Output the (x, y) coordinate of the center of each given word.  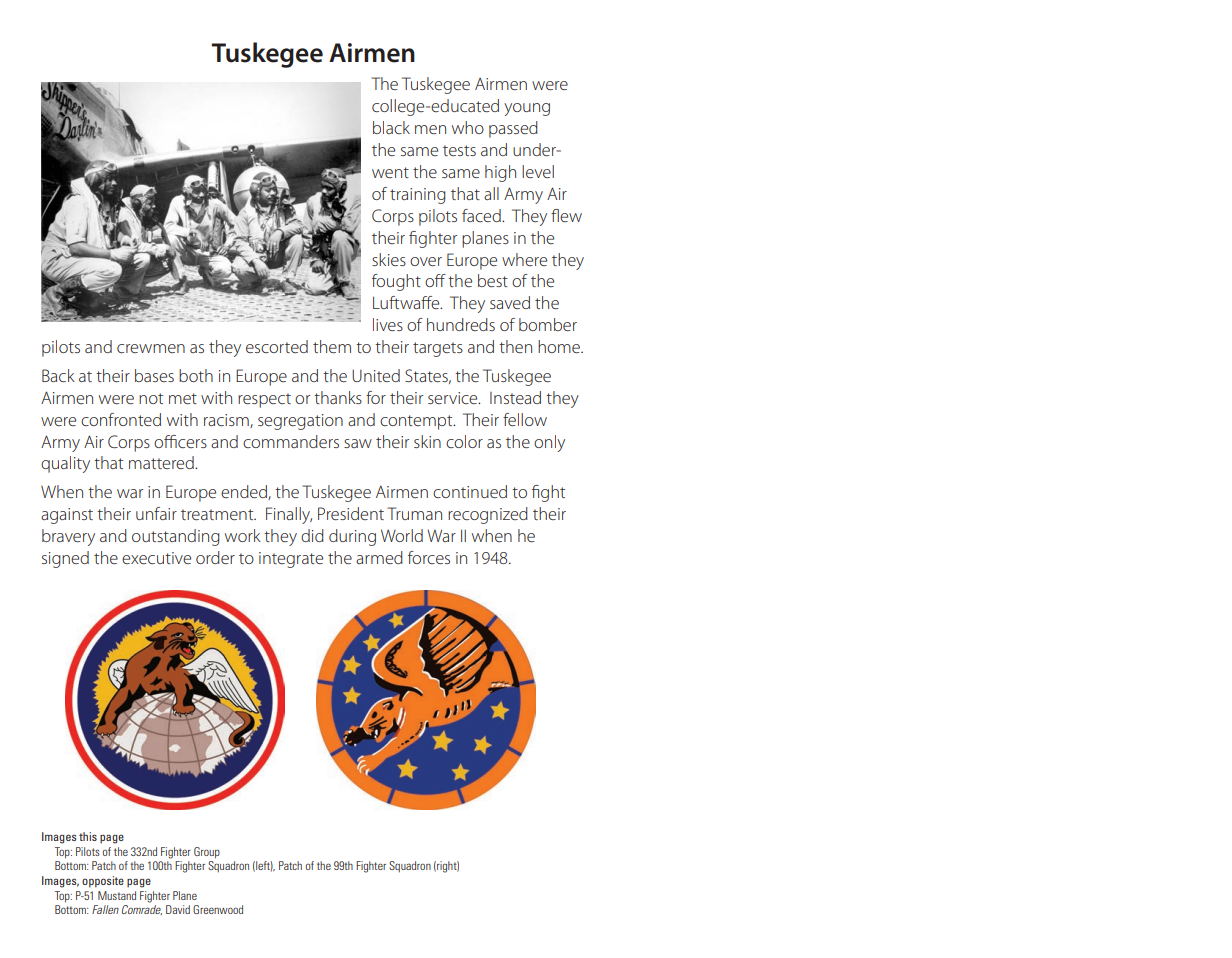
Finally (289, 515)
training (418, 196)
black (391, 127)
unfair (156, 513)
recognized (488, 515)
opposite (103, 882)
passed (513, 129)
